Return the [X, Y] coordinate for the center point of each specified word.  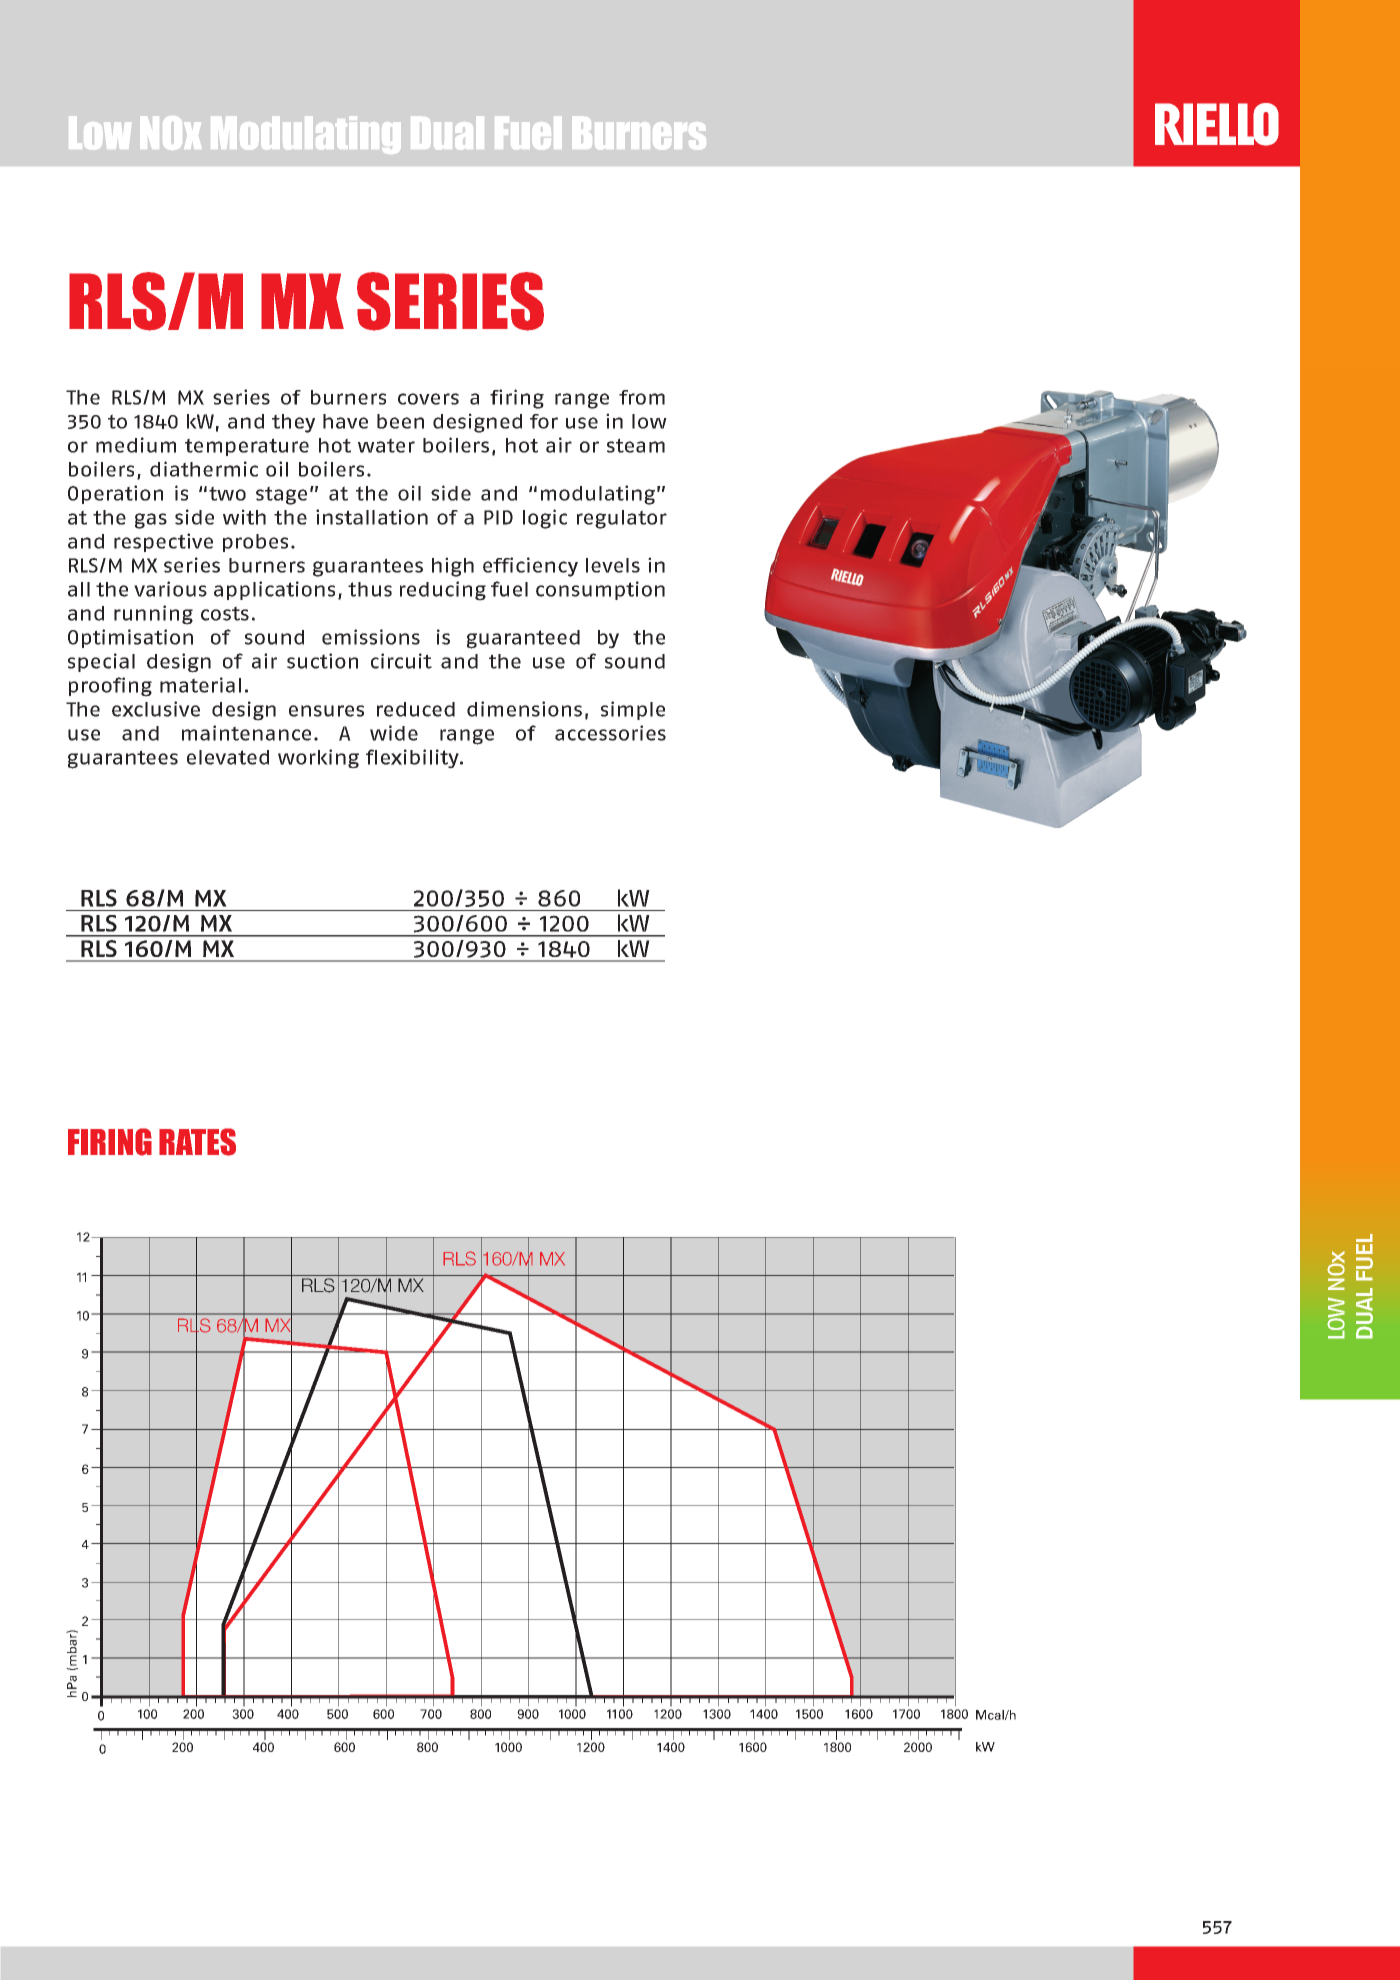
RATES [197, 1142]
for [544, 421]
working [318, 759]
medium [136, 445]
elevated [228, 757]
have [345, 421]
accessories [610, 733]
